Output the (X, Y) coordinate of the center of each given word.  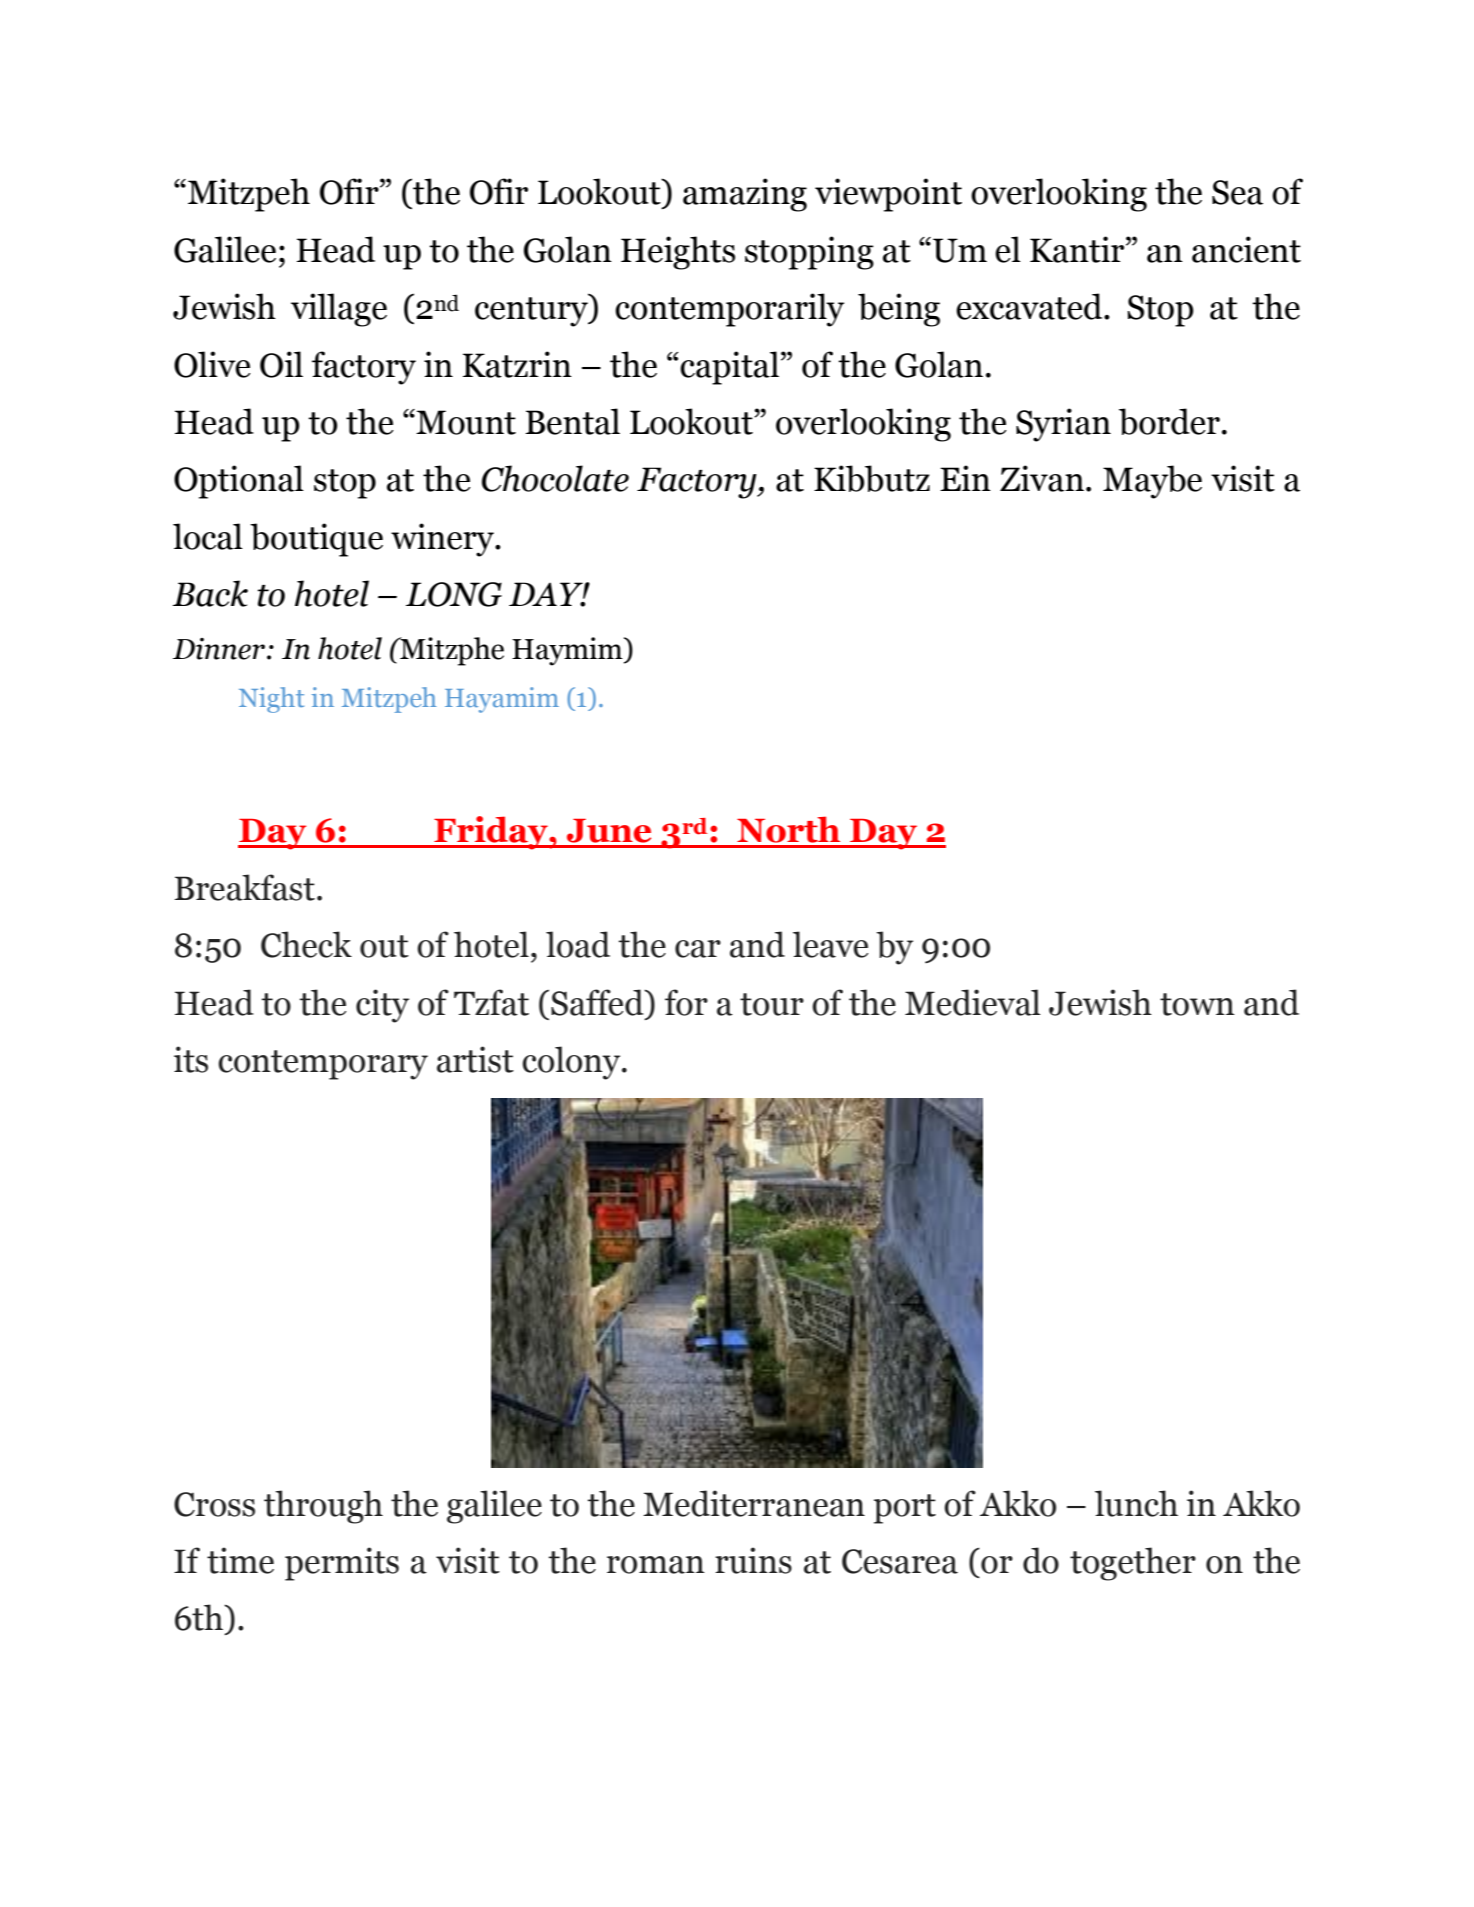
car (698, 949)
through (323, 1507)
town (1197, 1004)
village (339, 310)
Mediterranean (754, 1503)
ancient (1246, 249)
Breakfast (244, 887)
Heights (678, 253)
